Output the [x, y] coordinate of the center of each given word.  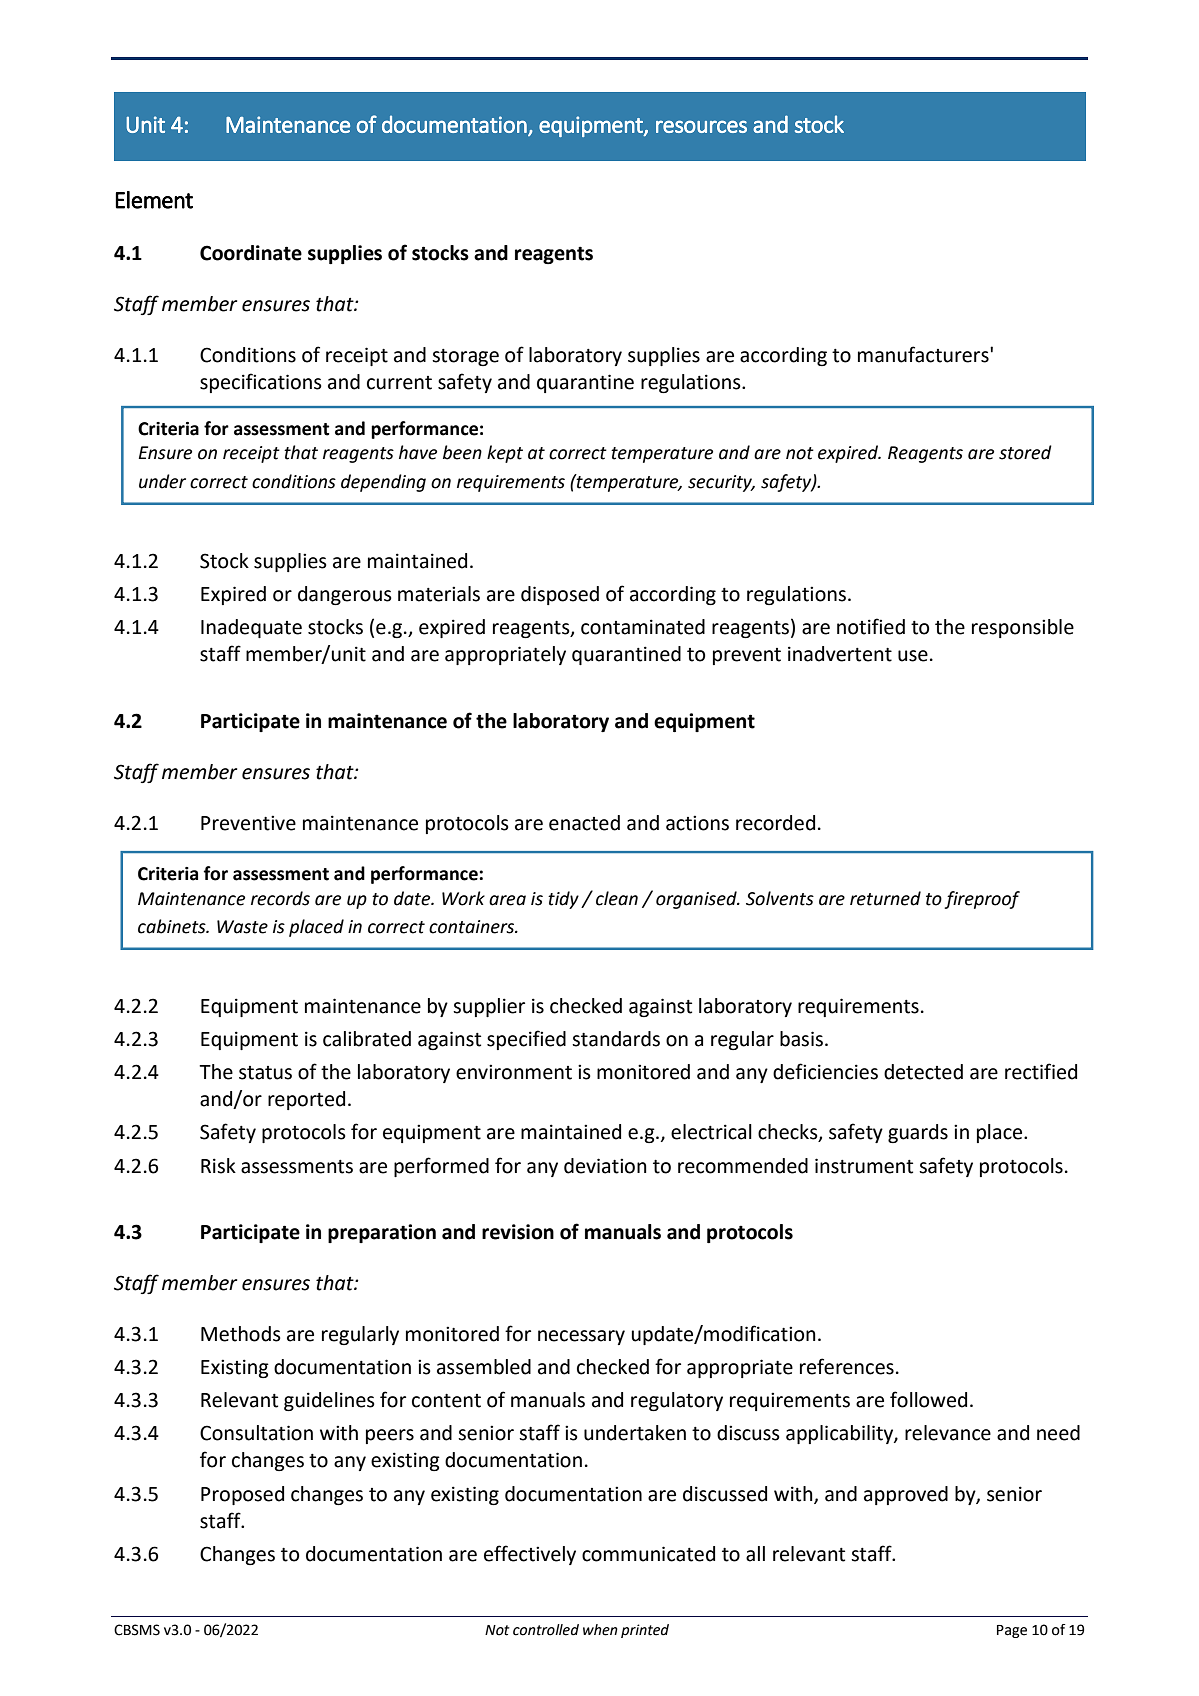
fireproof [982, 900]
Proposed [242, 1495]
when [600, 1630]
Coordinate [251, 253]
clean [617, 898]
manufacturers [924, 354]
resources [701, 126]
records [280, 898]
